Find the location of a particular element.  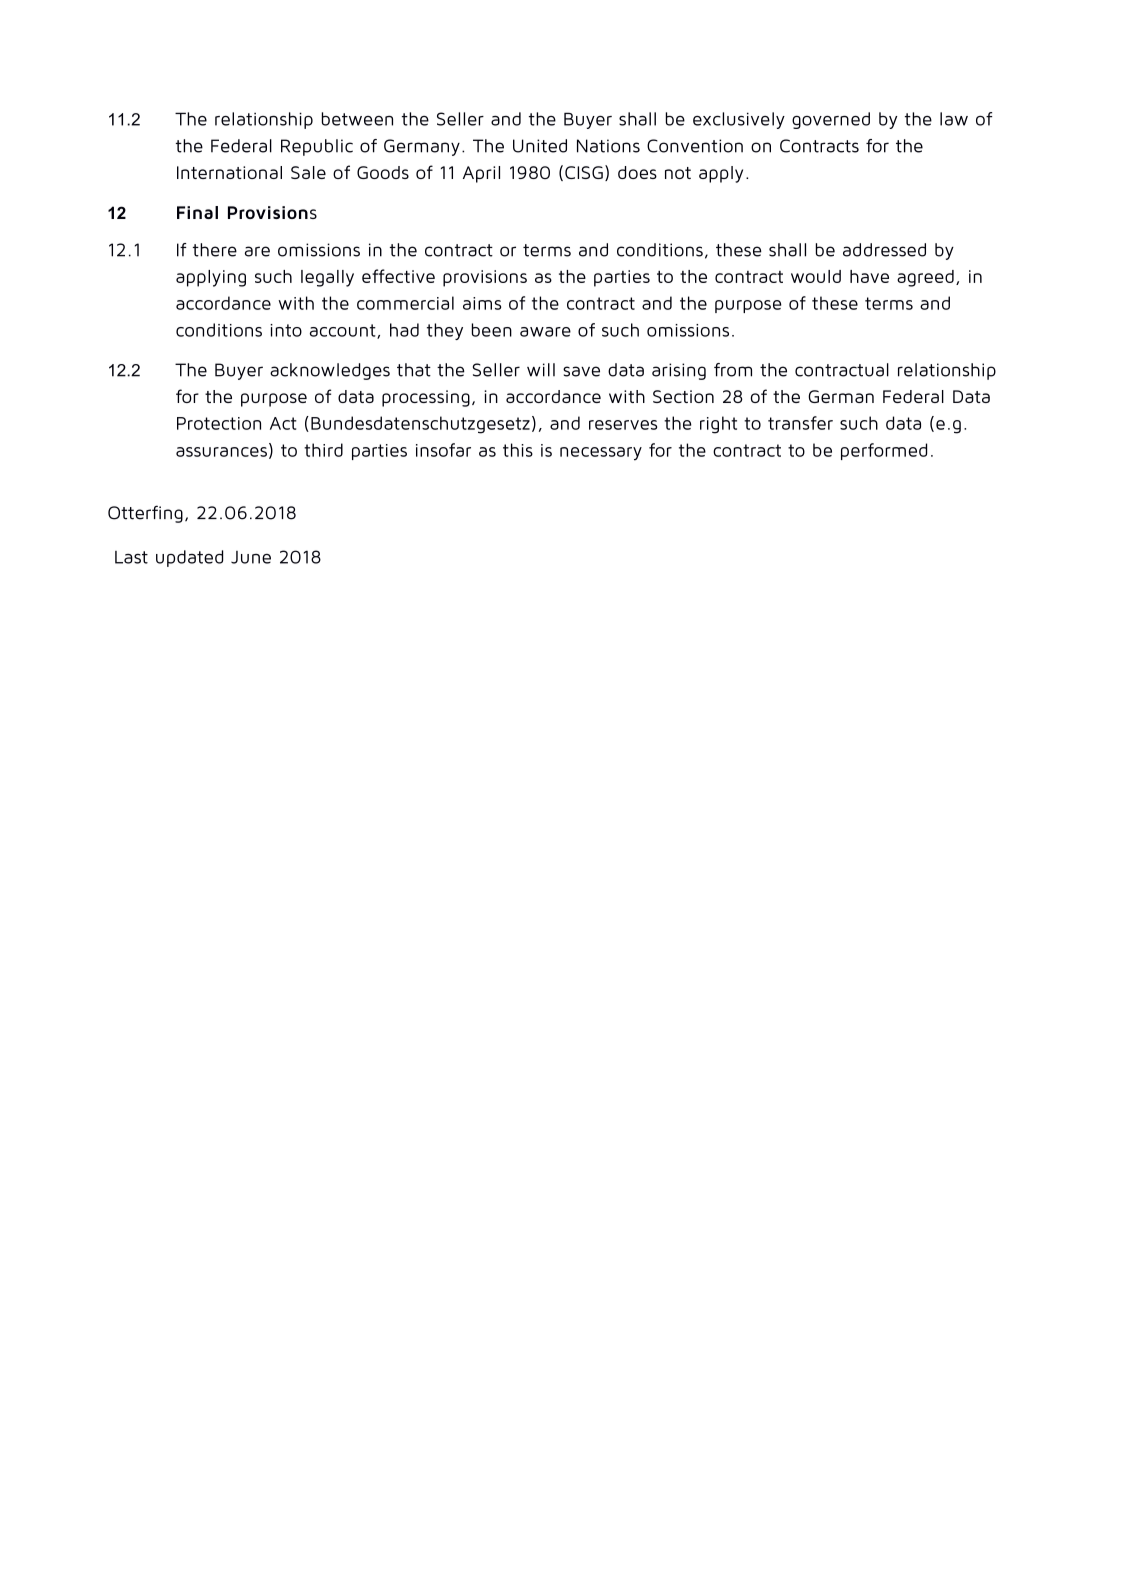

governed is located at coordinates (831, 120).
